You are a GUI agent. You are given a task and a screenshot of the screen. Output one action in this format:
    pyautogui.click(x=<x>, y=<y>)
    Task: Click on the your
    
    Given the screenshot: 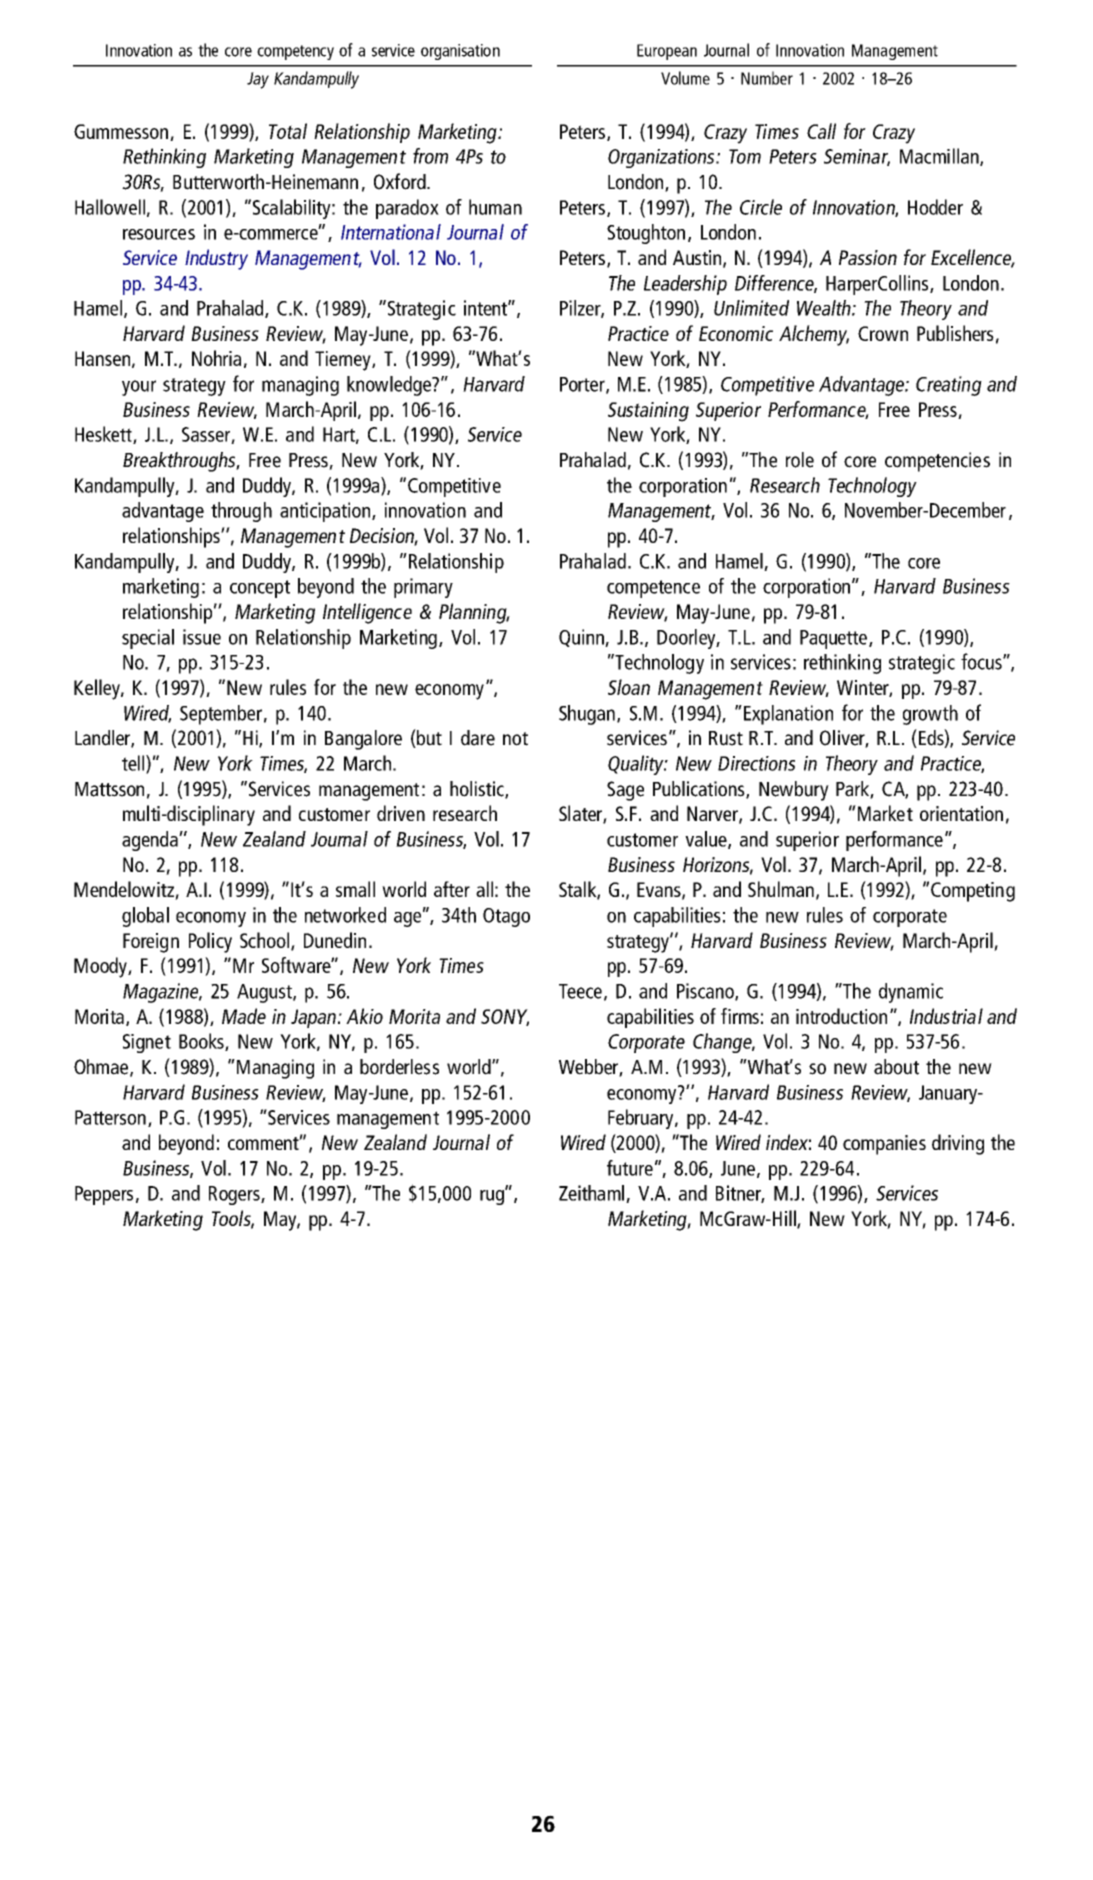 What is the action you would take?
    pyautogui.click(x=139, y=388)
